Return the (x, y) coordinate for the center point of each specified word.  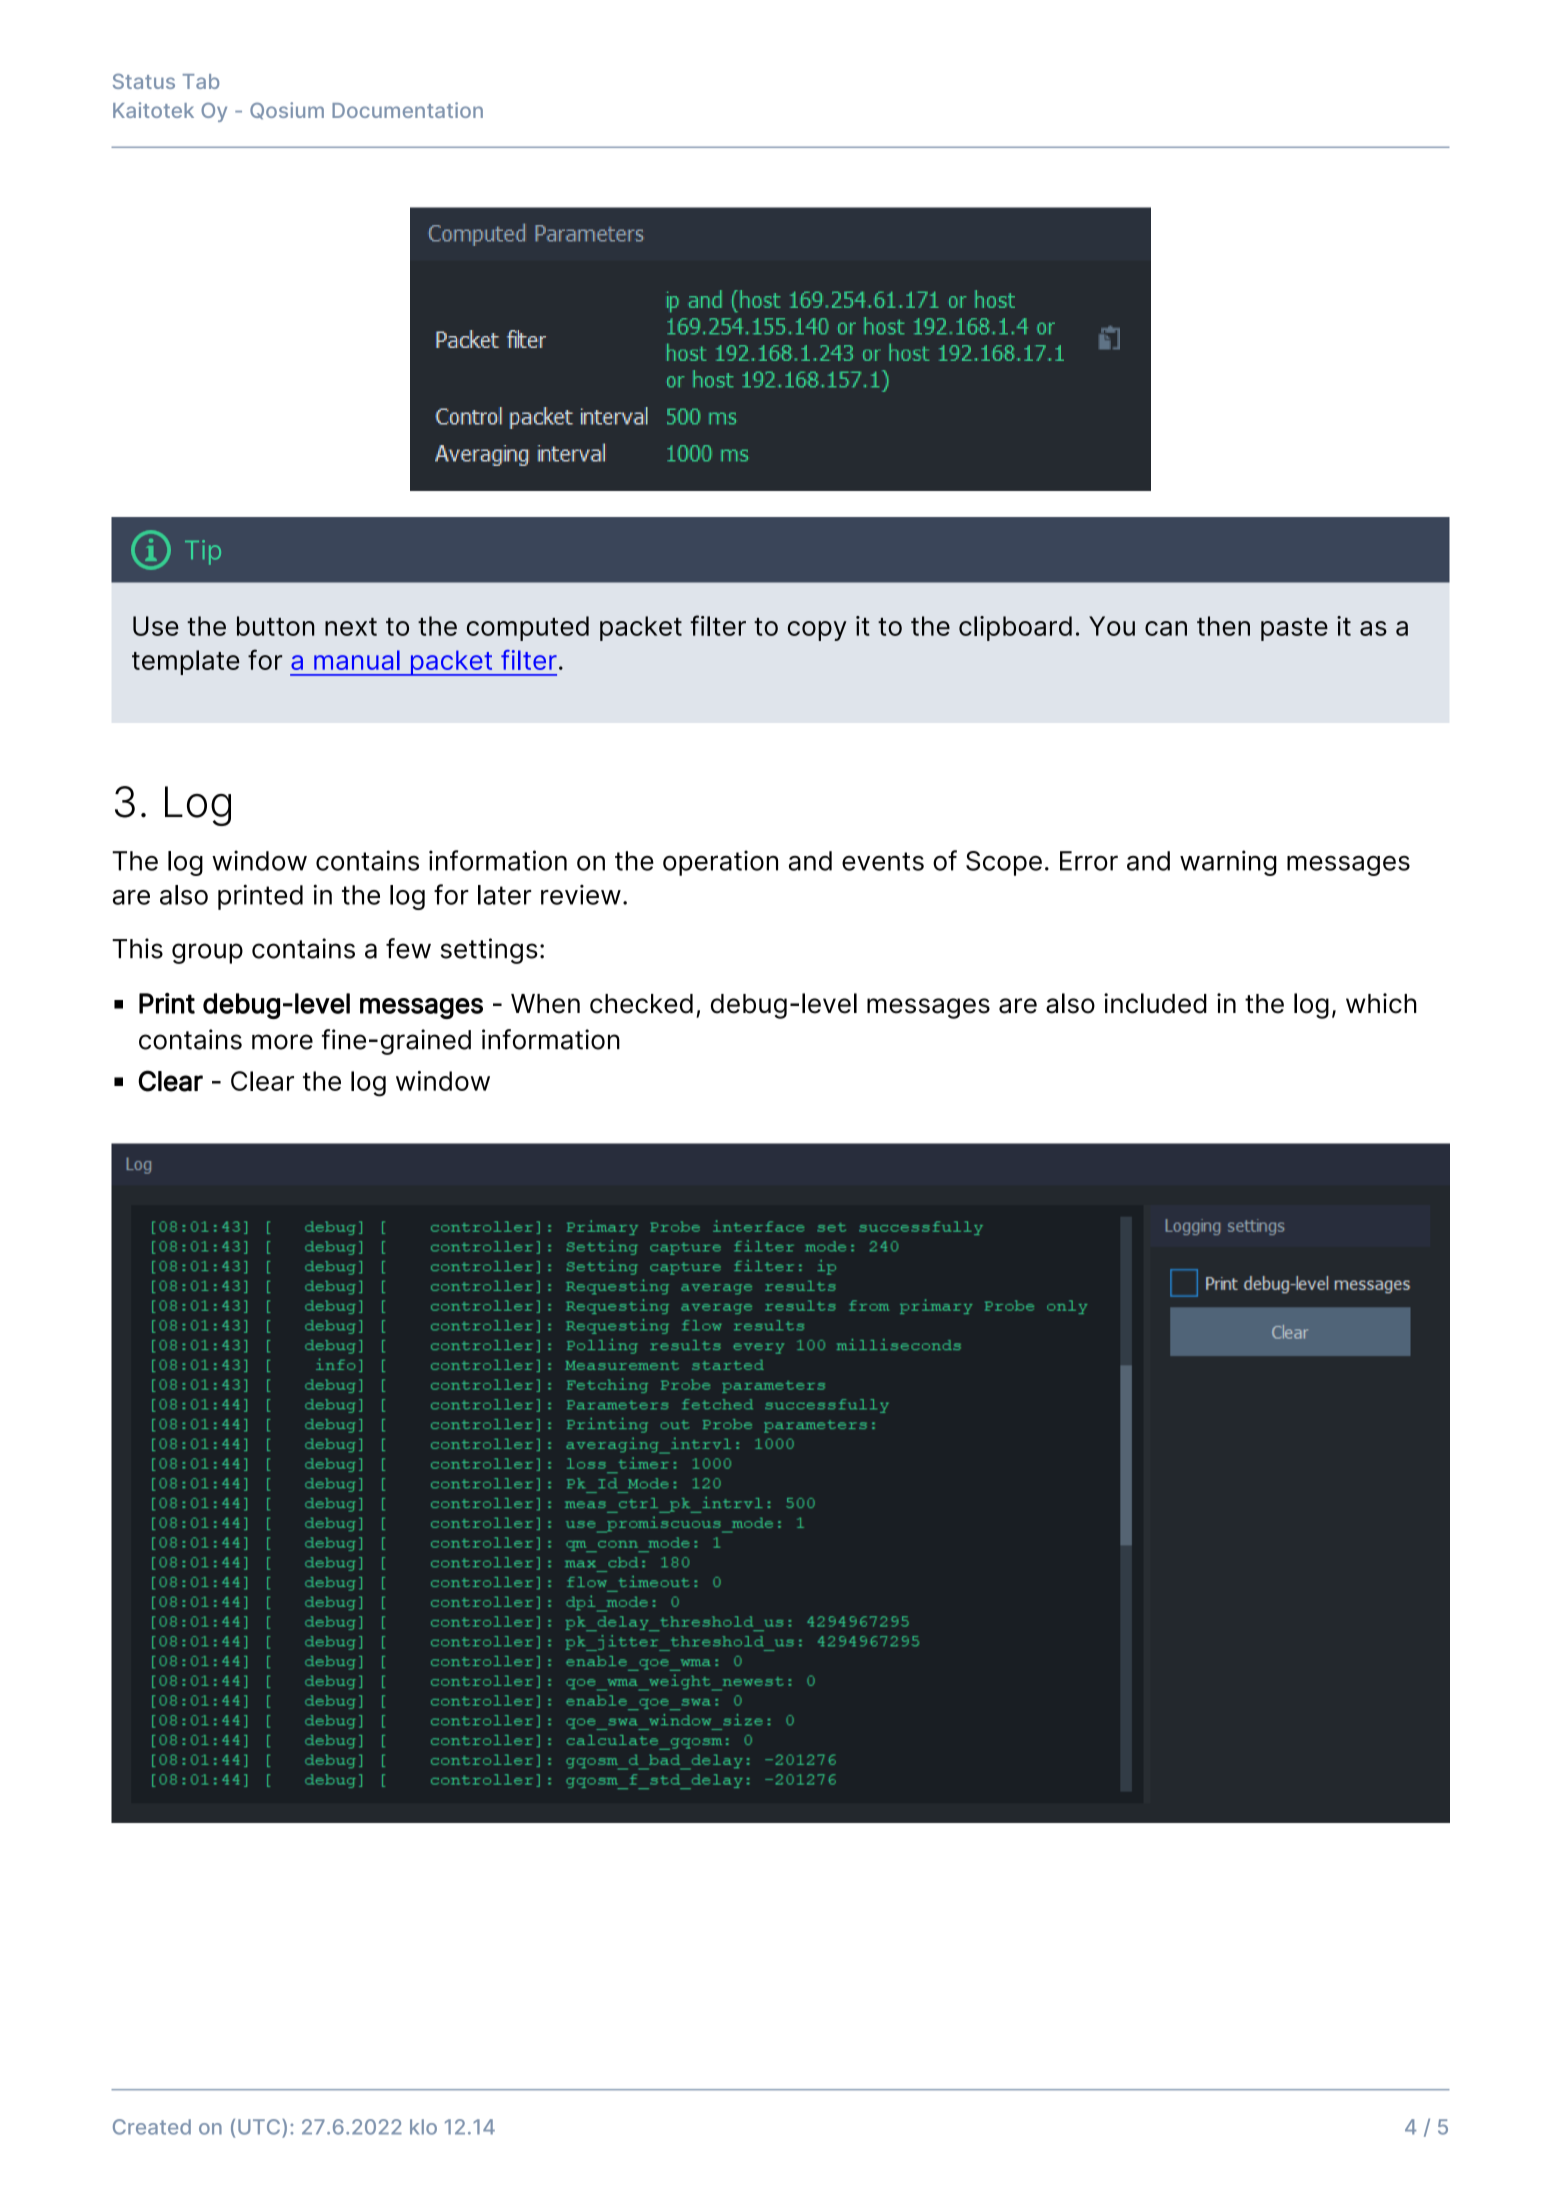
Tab (201, 81)
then (1223, 626)
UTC (260, 2127)
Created (152, 2127)
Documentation (407, 110)
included (1155, 1003)
